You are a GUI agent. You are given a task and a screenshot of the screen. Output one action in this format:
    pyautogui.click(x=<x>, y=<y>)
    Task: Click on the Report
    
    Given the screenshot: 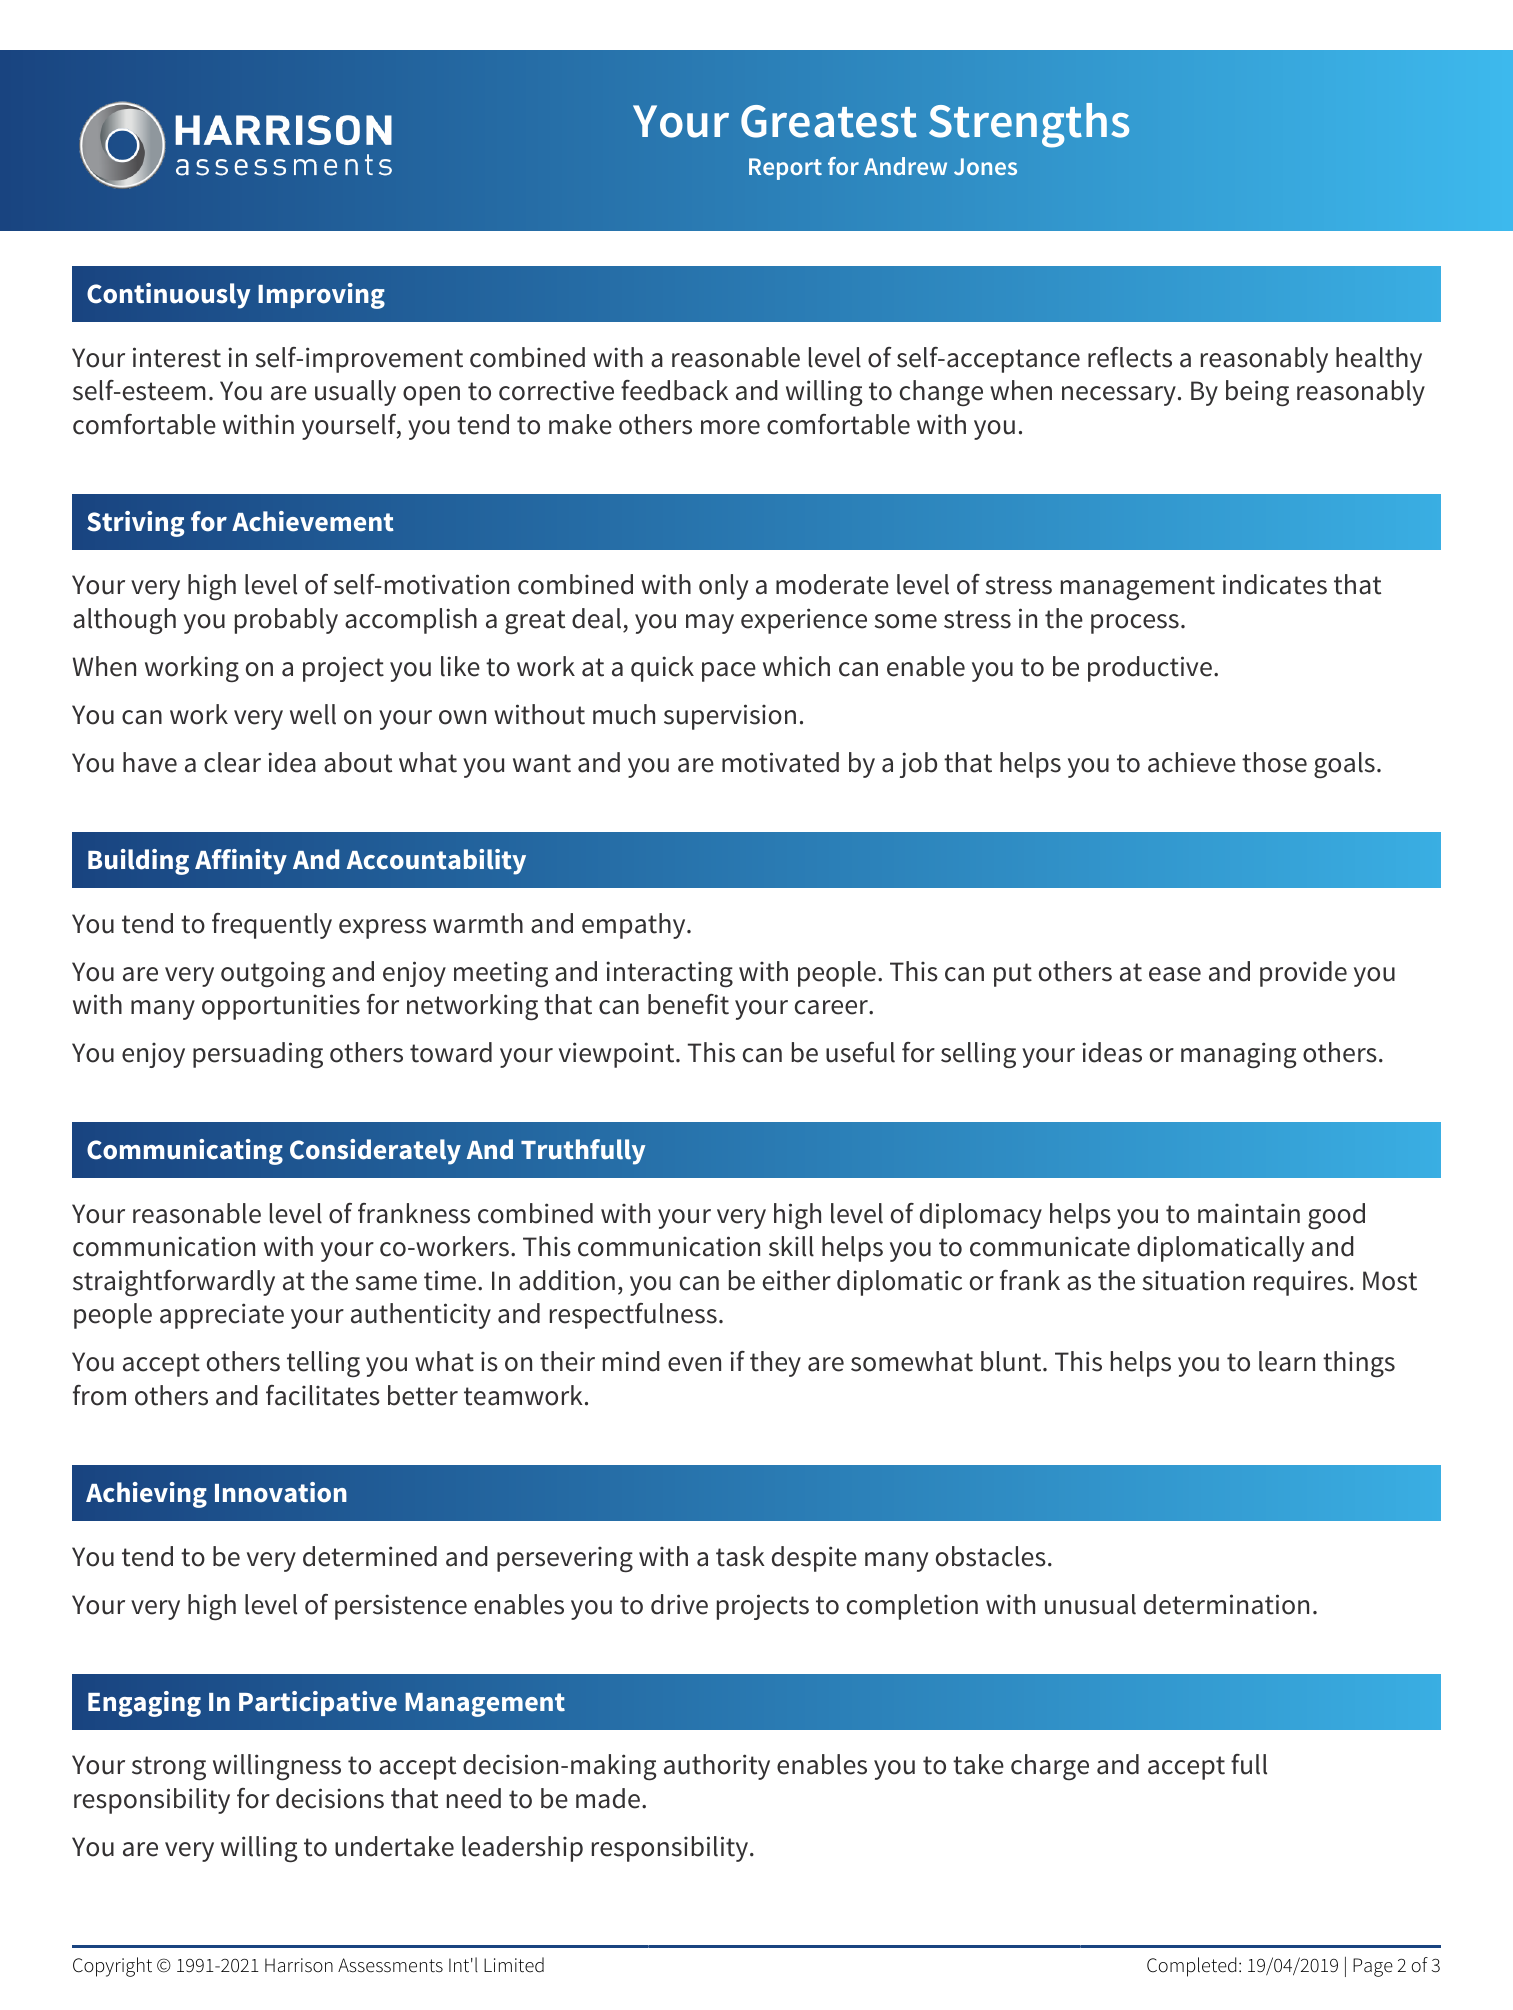 What is the action you would take?
    pyautogui.click(x=785, y=169)
